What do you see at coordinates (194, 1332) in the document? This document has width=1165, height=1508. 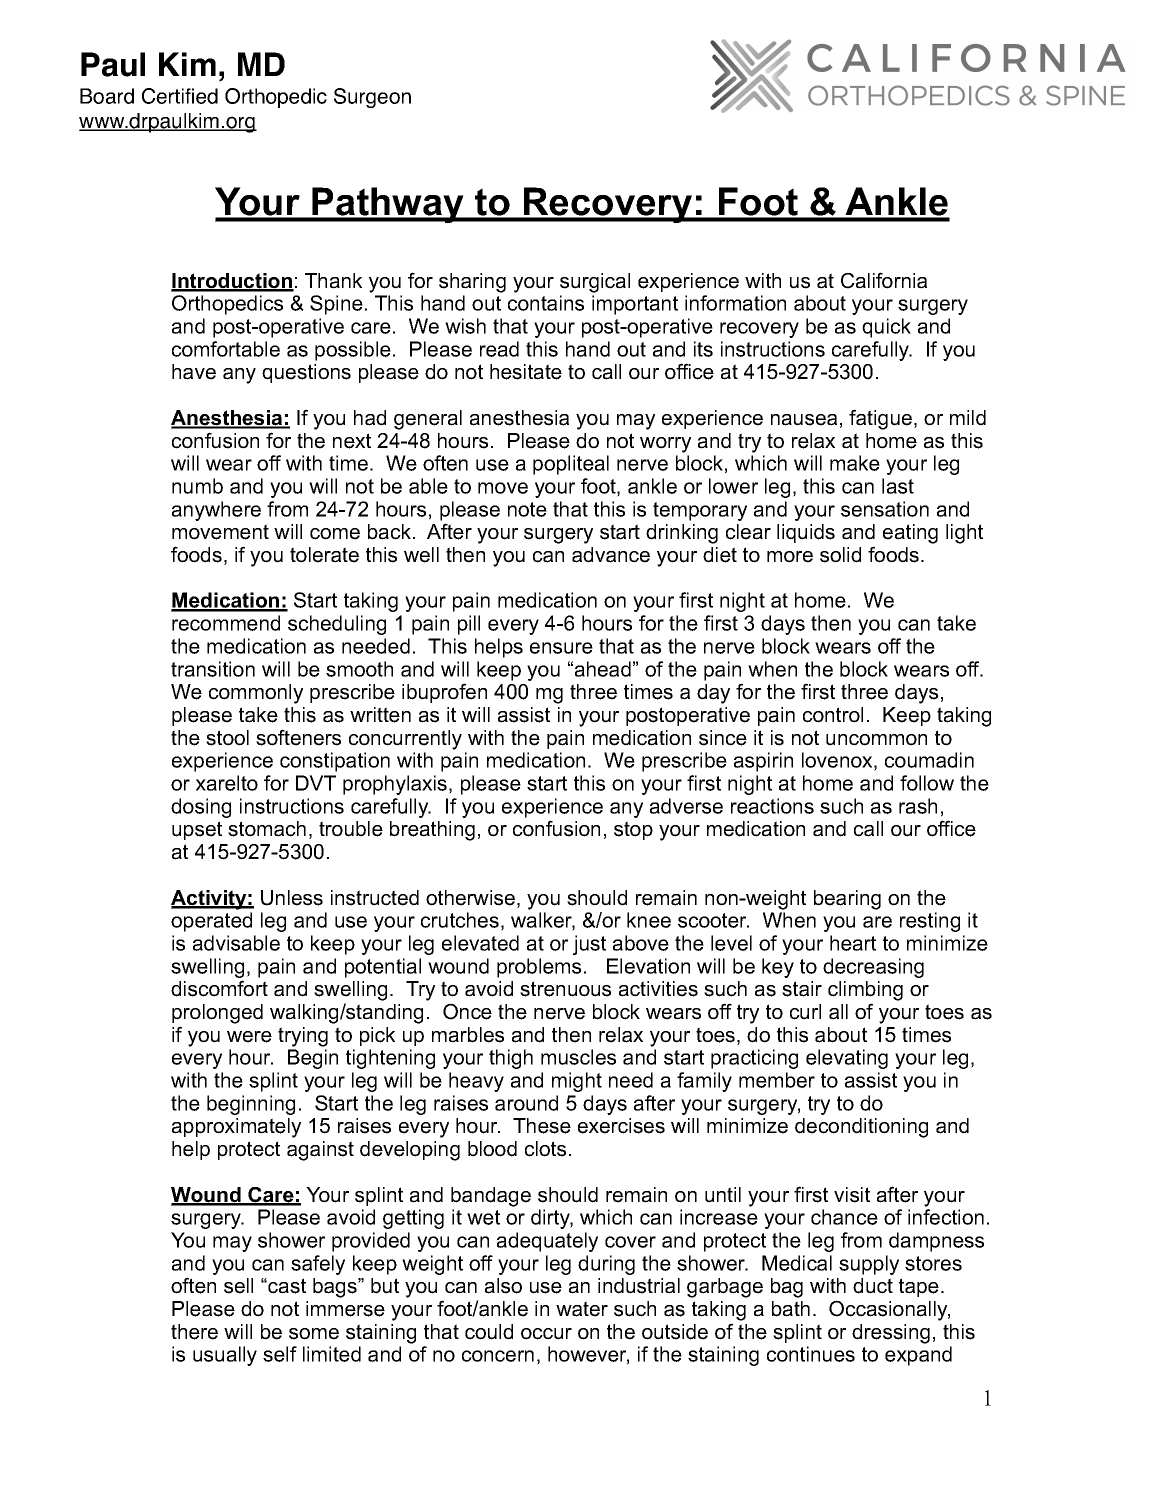 I see `there` at bounding box center [194, 1332].
